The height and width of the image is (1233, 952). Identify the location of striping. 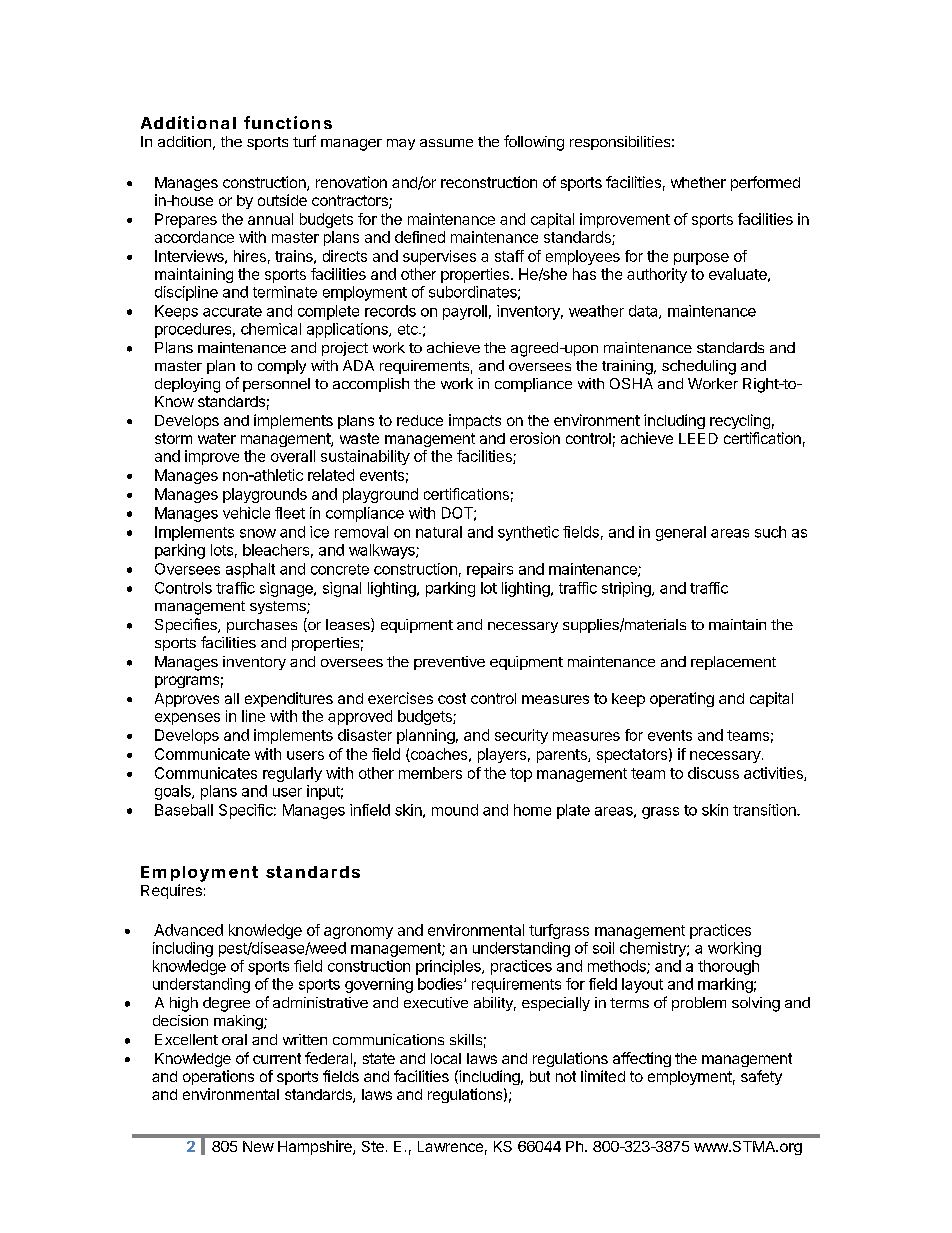
(627, 589).
